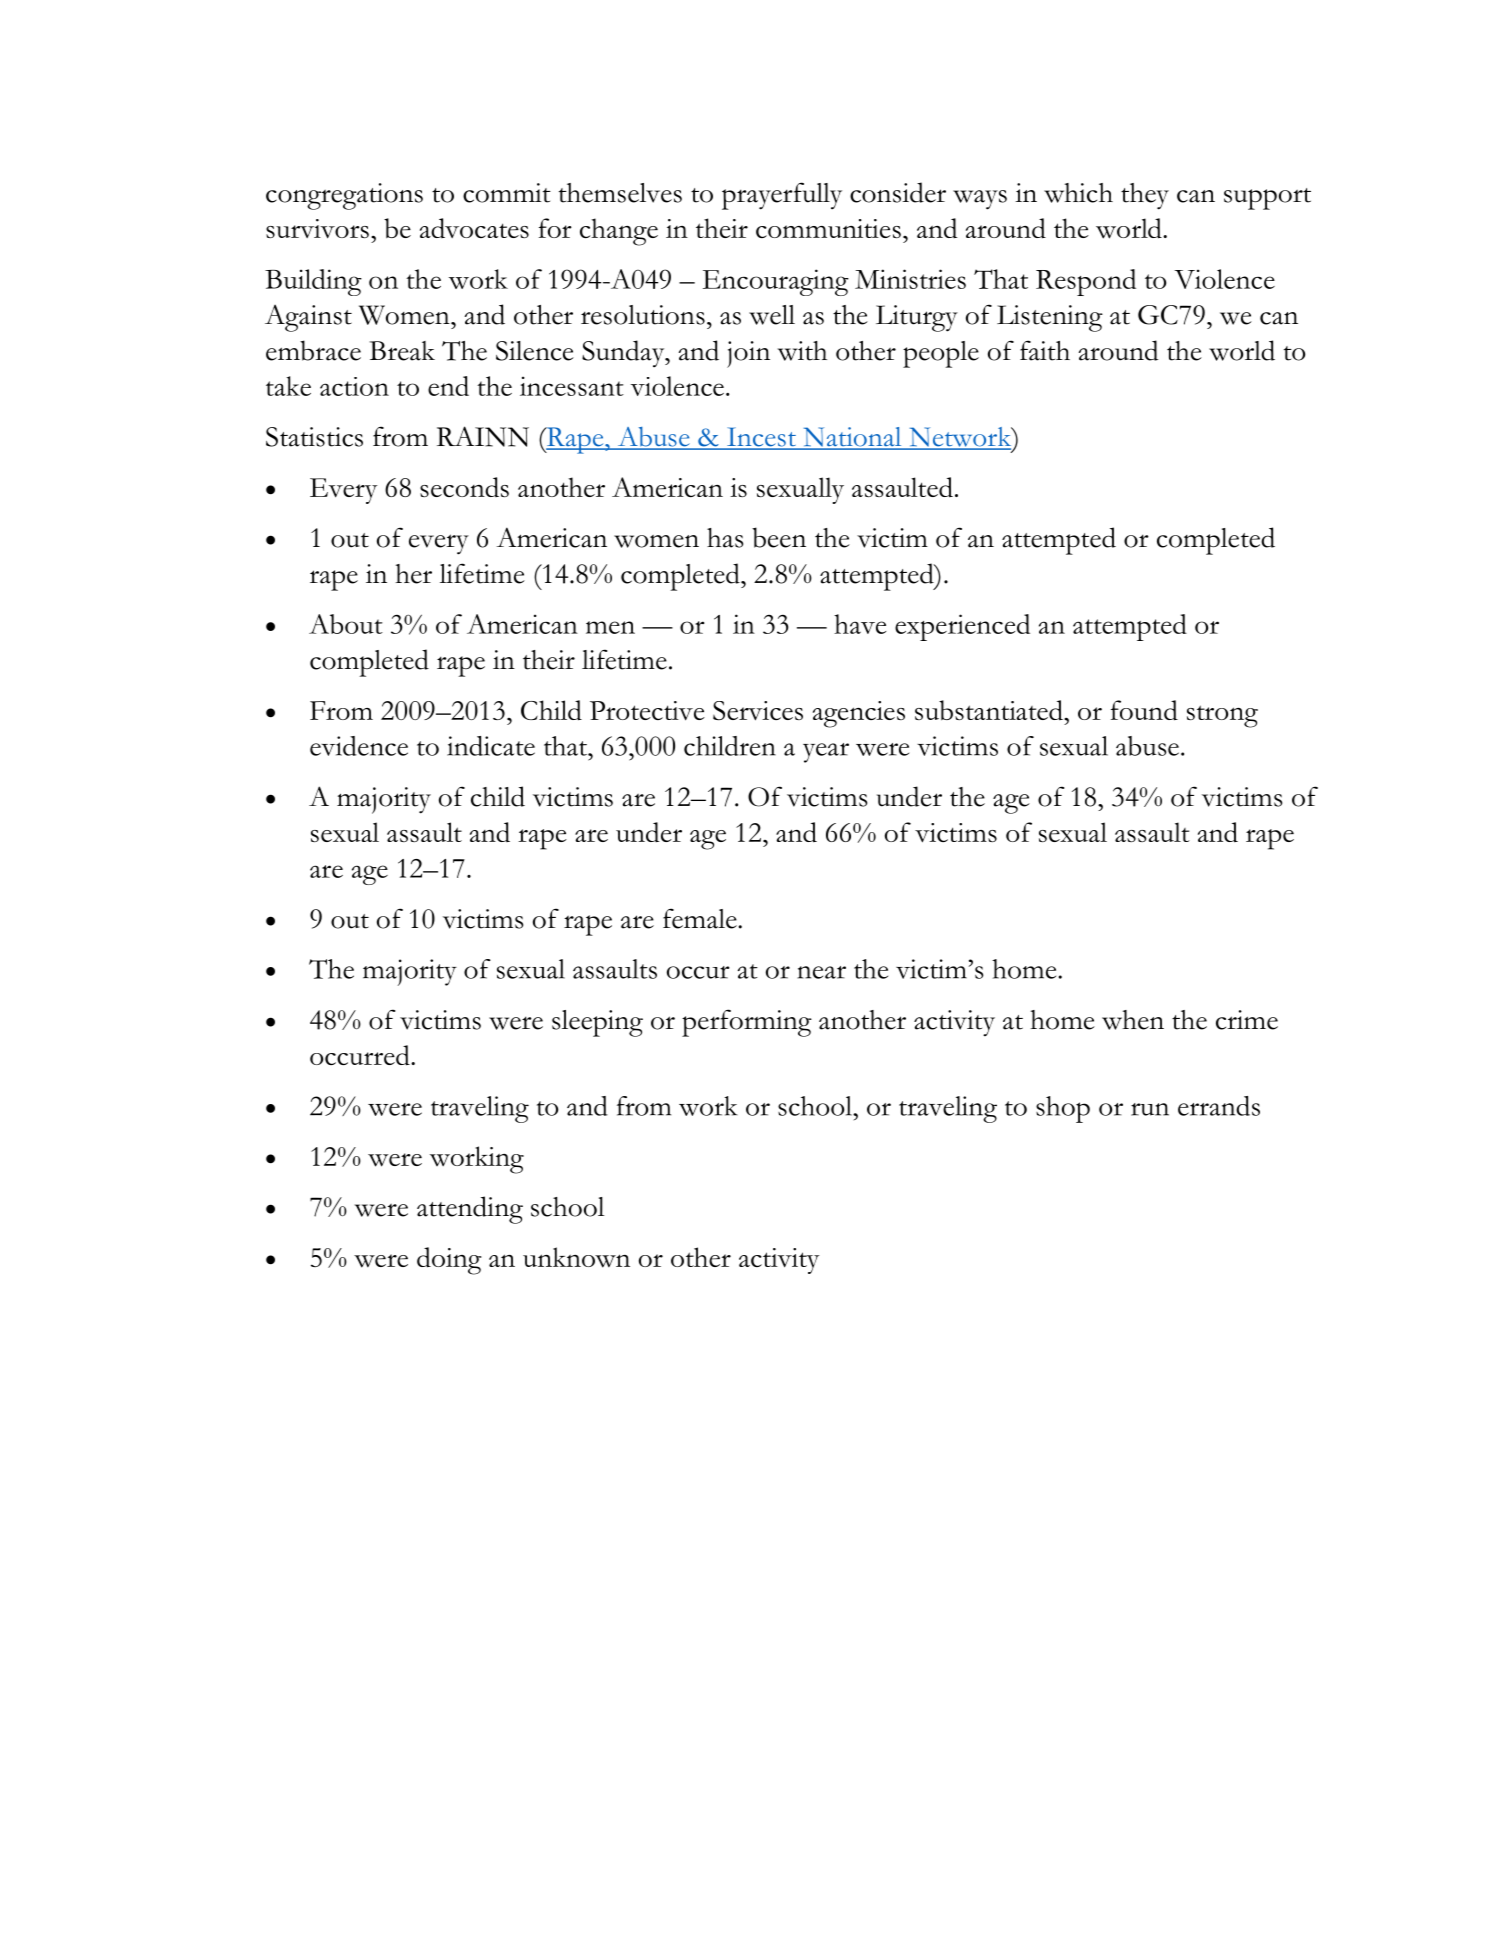  Describe the element at coordinates (962, 627) in the document. I see `experienced` at that location.
